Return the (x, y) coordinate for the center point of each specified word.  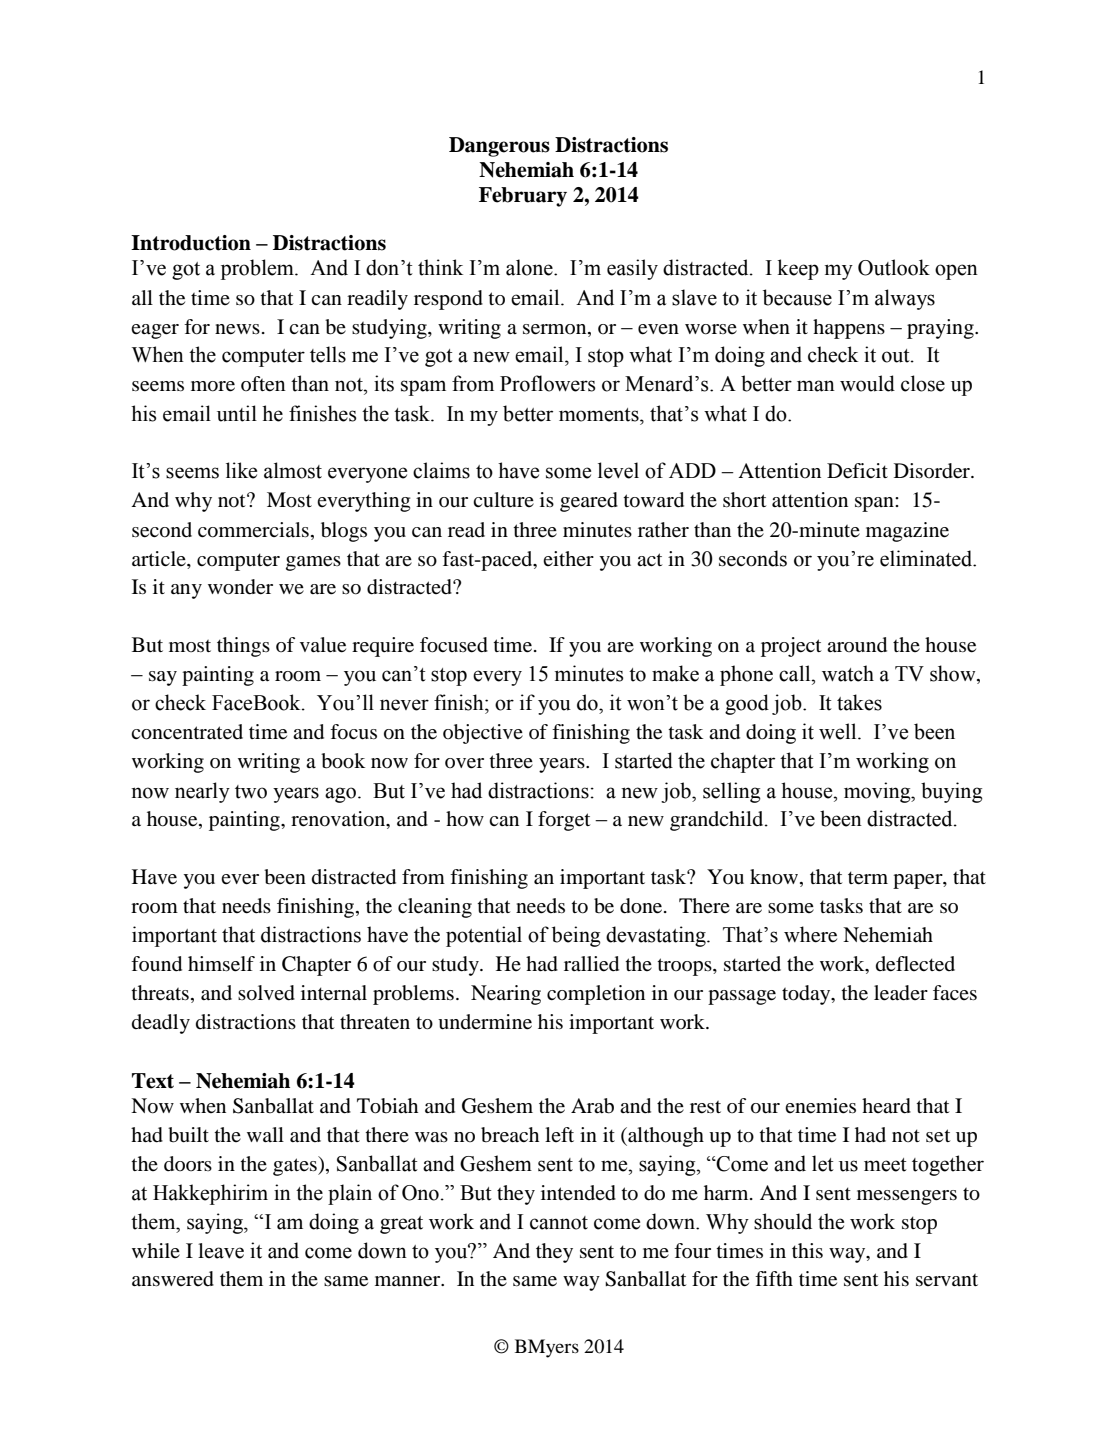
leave (221, 1251)
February (523, 197)
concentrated (187, 732)
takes (859, 702)
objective (483, 734)
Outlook (894, 267)
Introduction (191, 243)
